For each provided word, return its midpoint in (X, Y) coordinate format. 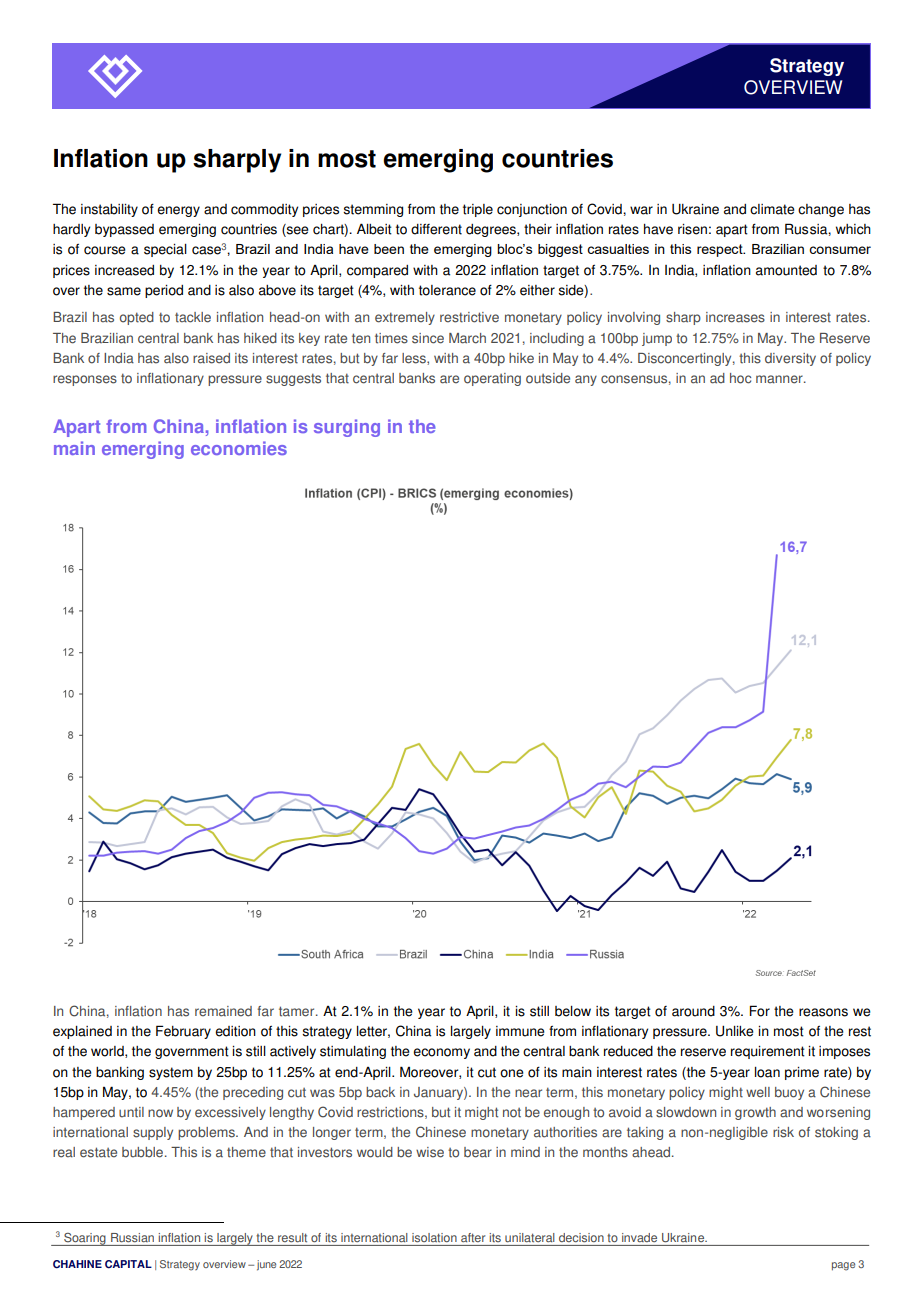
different (436, 229)
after (473, 1238)
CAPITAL (128, 1264)
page (843, 1266)
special (165, 250)
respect (721, 250)
